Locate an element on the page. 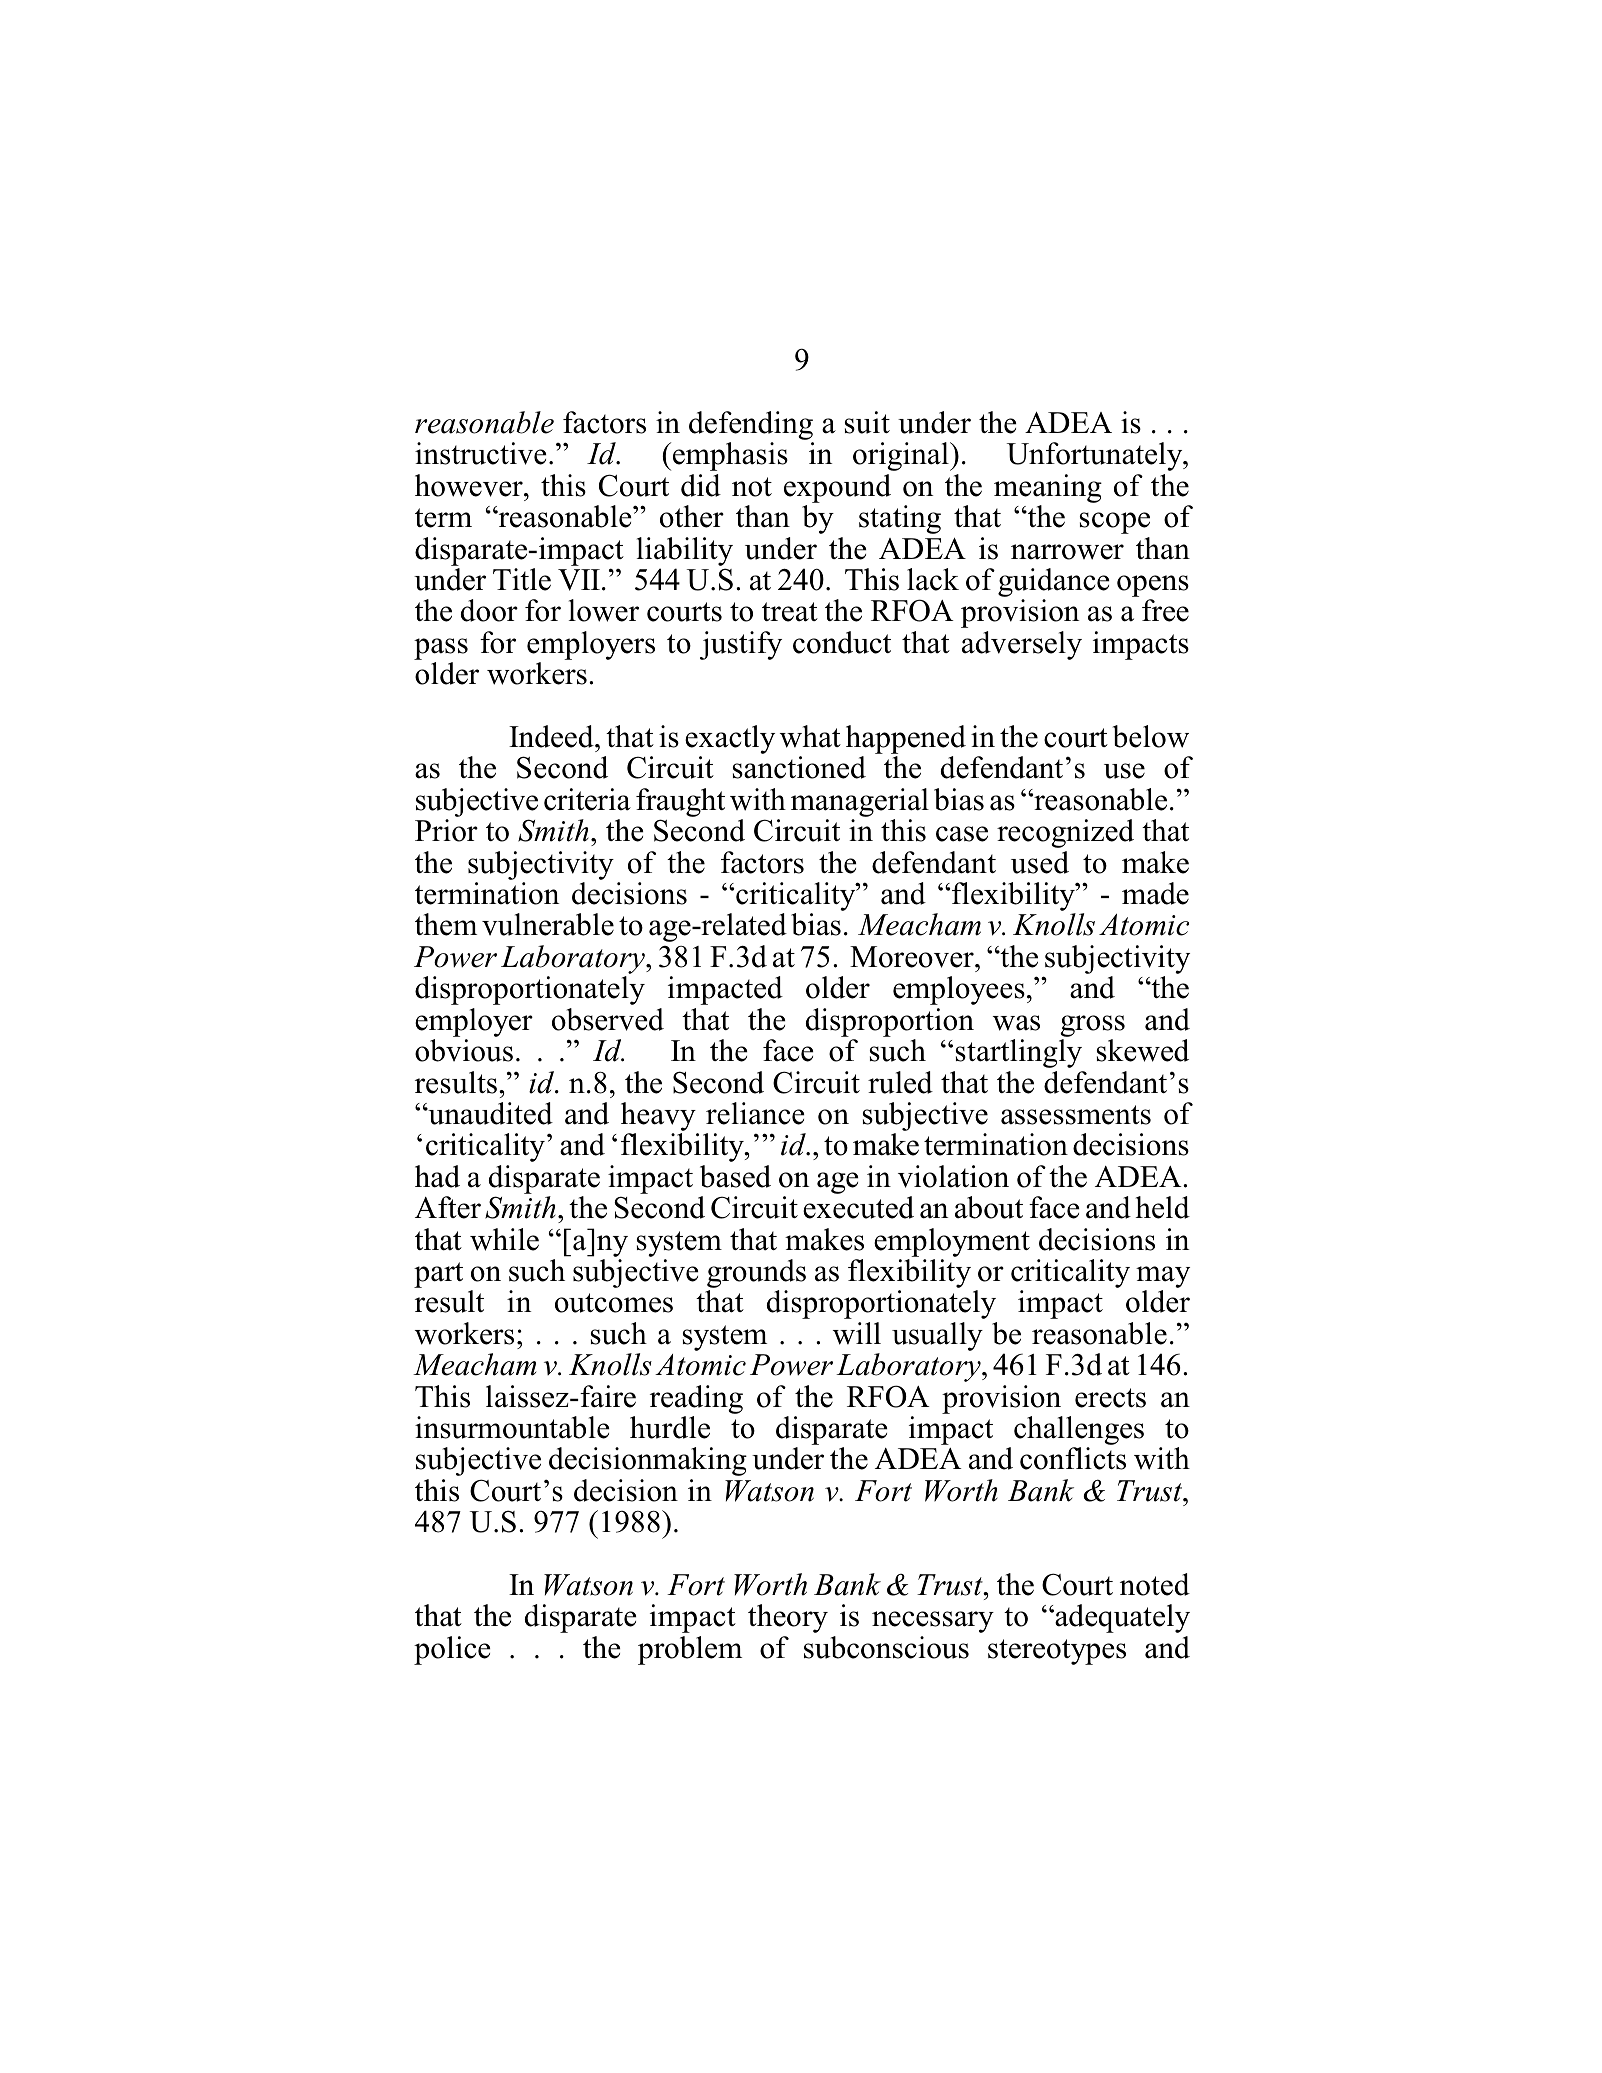  expound is located at coordinates (837, 488).
